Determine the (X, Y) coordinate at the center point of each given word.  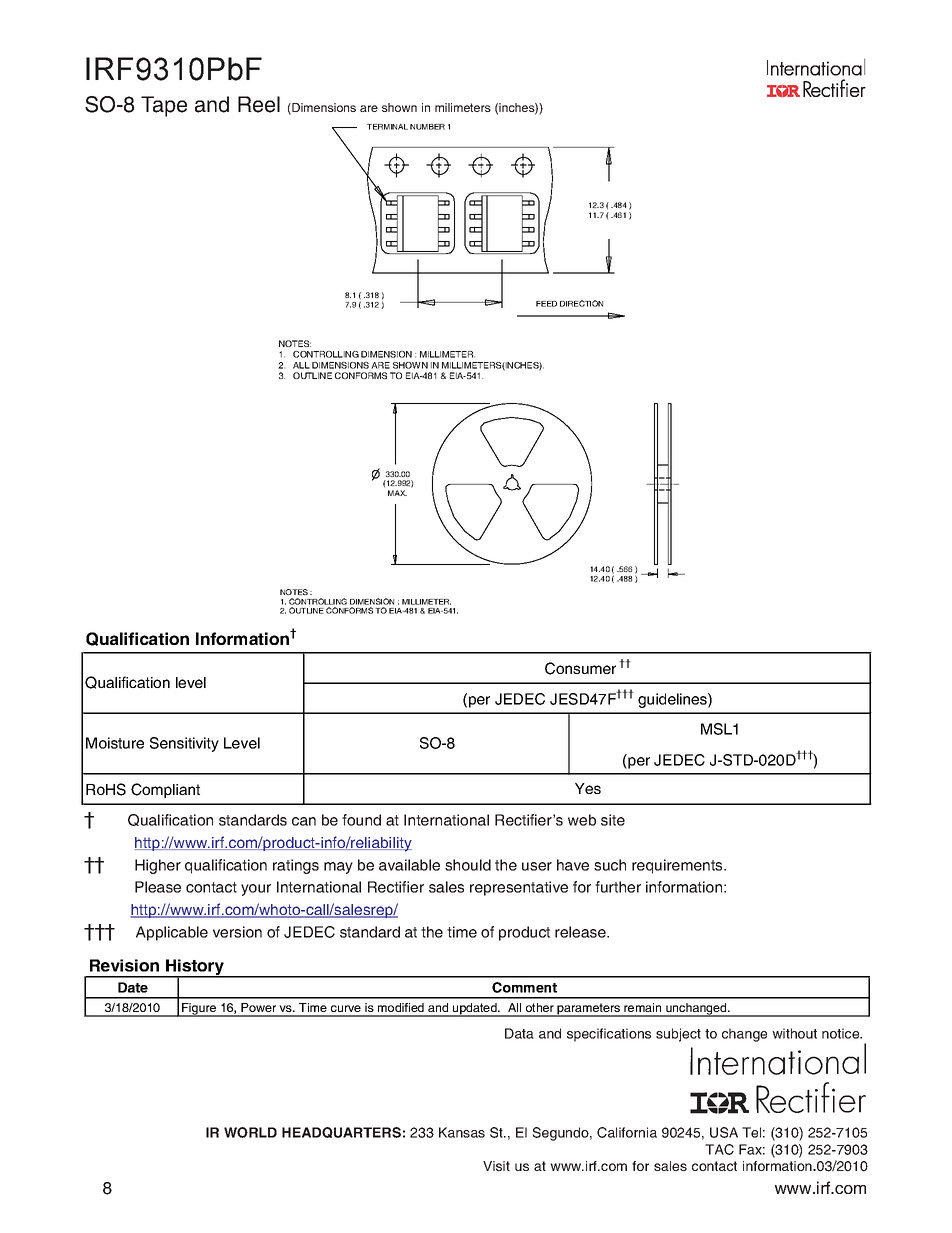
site (613, 820)
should (468, 865)
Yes (588, 788)
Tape (164, 106)
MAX (397, 493)
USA (724, 1132)
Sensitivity (184, 744)
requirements (678, 866)
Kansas (462, 1132)
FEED (546, 304)
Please (158, 887)
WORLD (250, 1132)
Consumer (580, 668)
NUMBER (427, 127)
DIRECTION (581, 303)
